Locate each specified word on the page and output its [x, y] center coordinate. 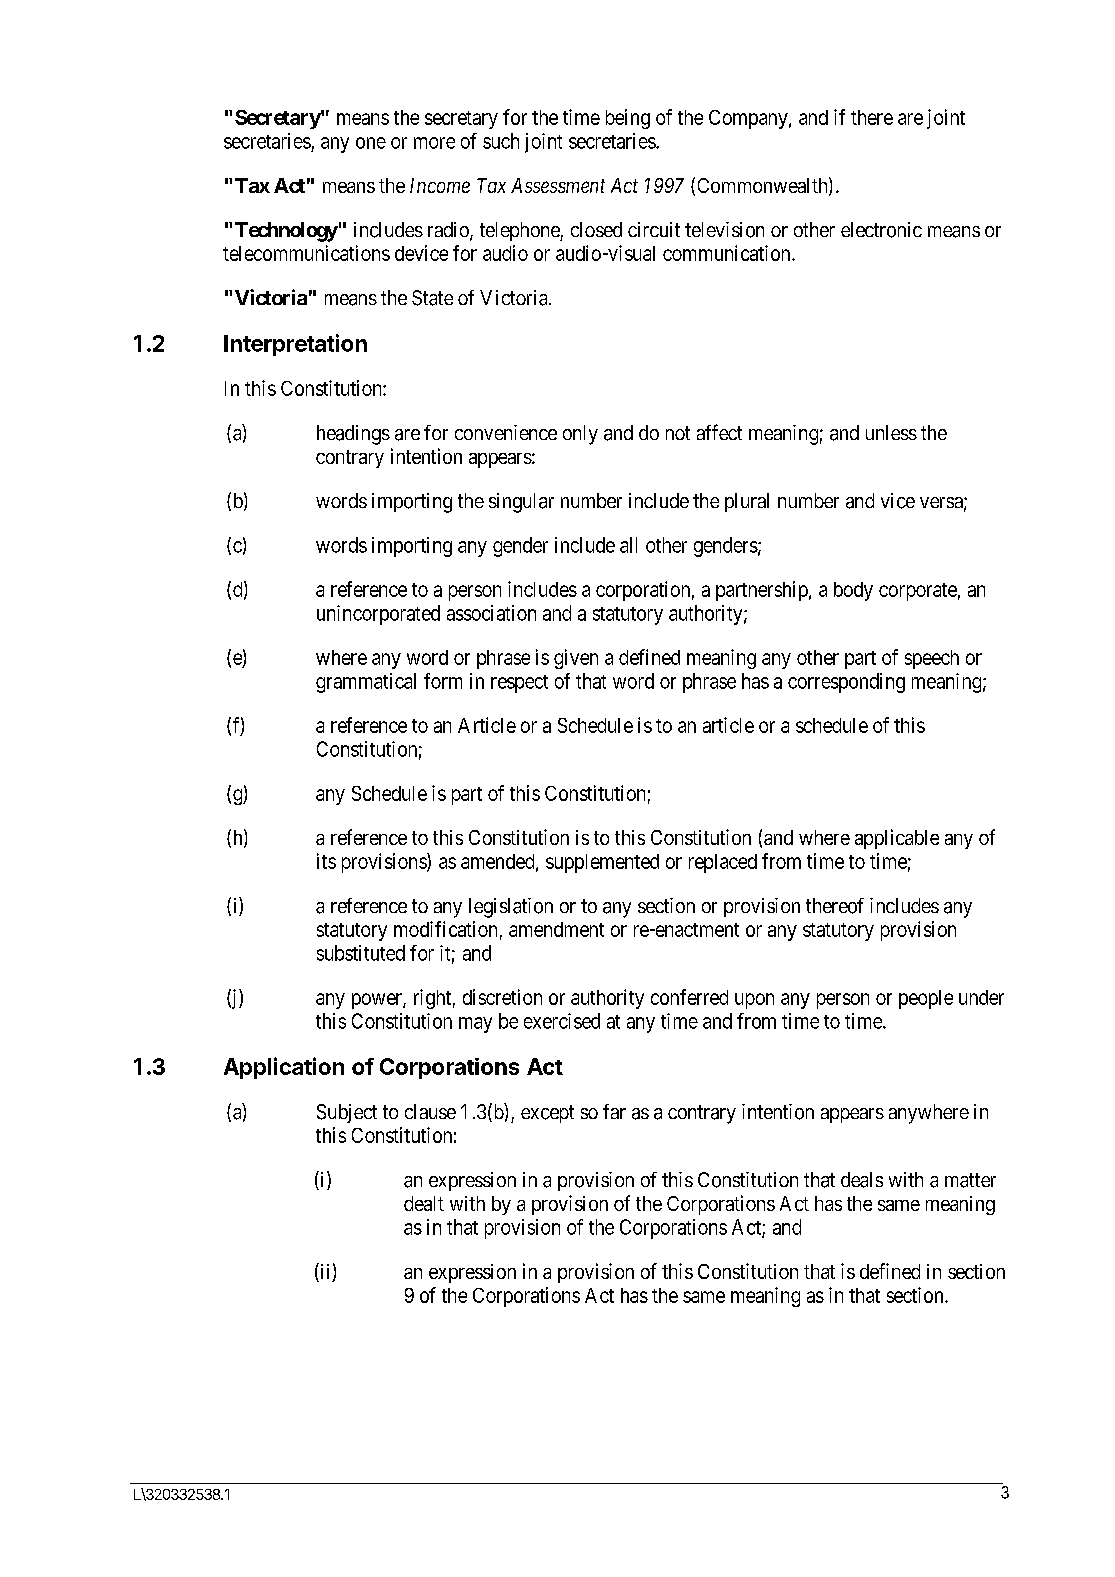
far [614, 1111]
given [576, 659]
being [628, 119]
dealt [424, 1203]
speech [932, 659]
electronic [881, 230]
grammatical [366, 683]
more [434, 143]
